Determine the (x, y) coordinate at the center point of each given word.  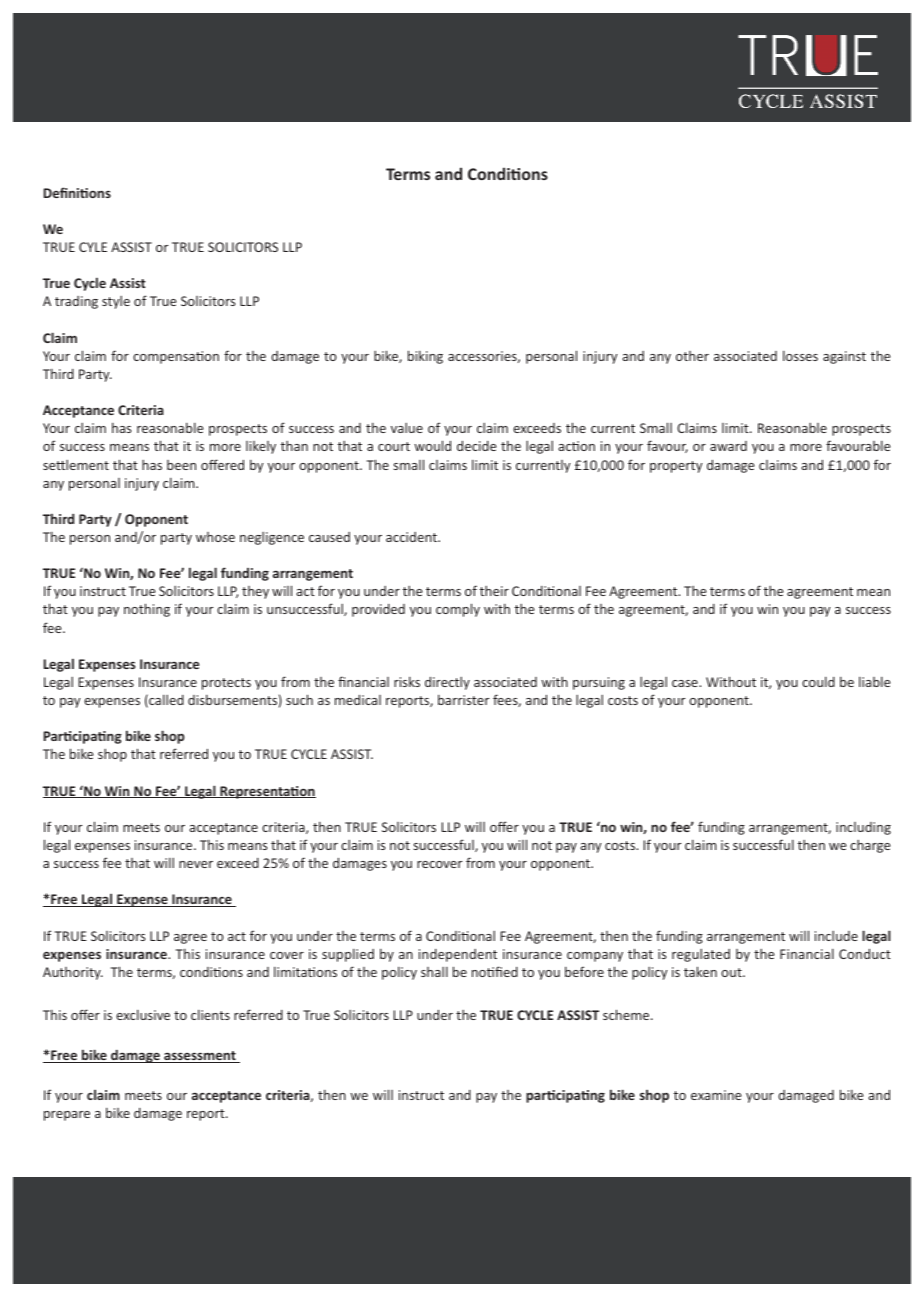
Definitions (77, 192)
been (181, 465)
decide (477, 446)
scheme (627, 1014)
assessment (200, 1057)
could (818, 682)
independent (458, 955)
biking (425, 357)
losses (800, 356)
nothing (147, 610)
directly (447, 683)
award (728, 446)
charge (870, 846)
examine (716, 1095)
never (196, 864)
